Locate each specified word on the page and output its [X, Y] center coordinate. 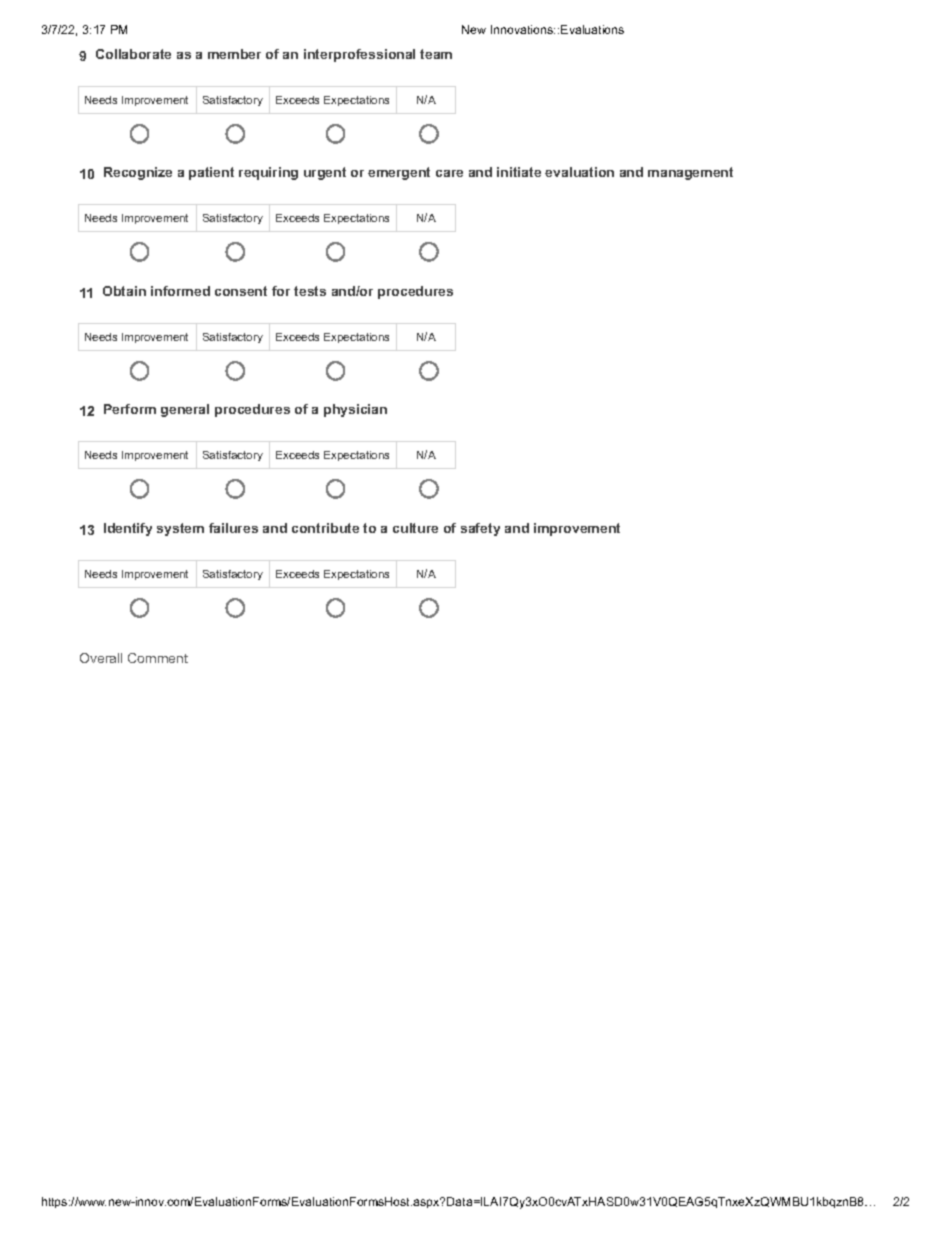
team [436, 54]
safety [480, 529]
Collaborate [133, 54]
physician [355, 410]
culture [415, 528]
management [690, 173]
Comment [158, 658]
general [185, 410]
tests [310, 291]
